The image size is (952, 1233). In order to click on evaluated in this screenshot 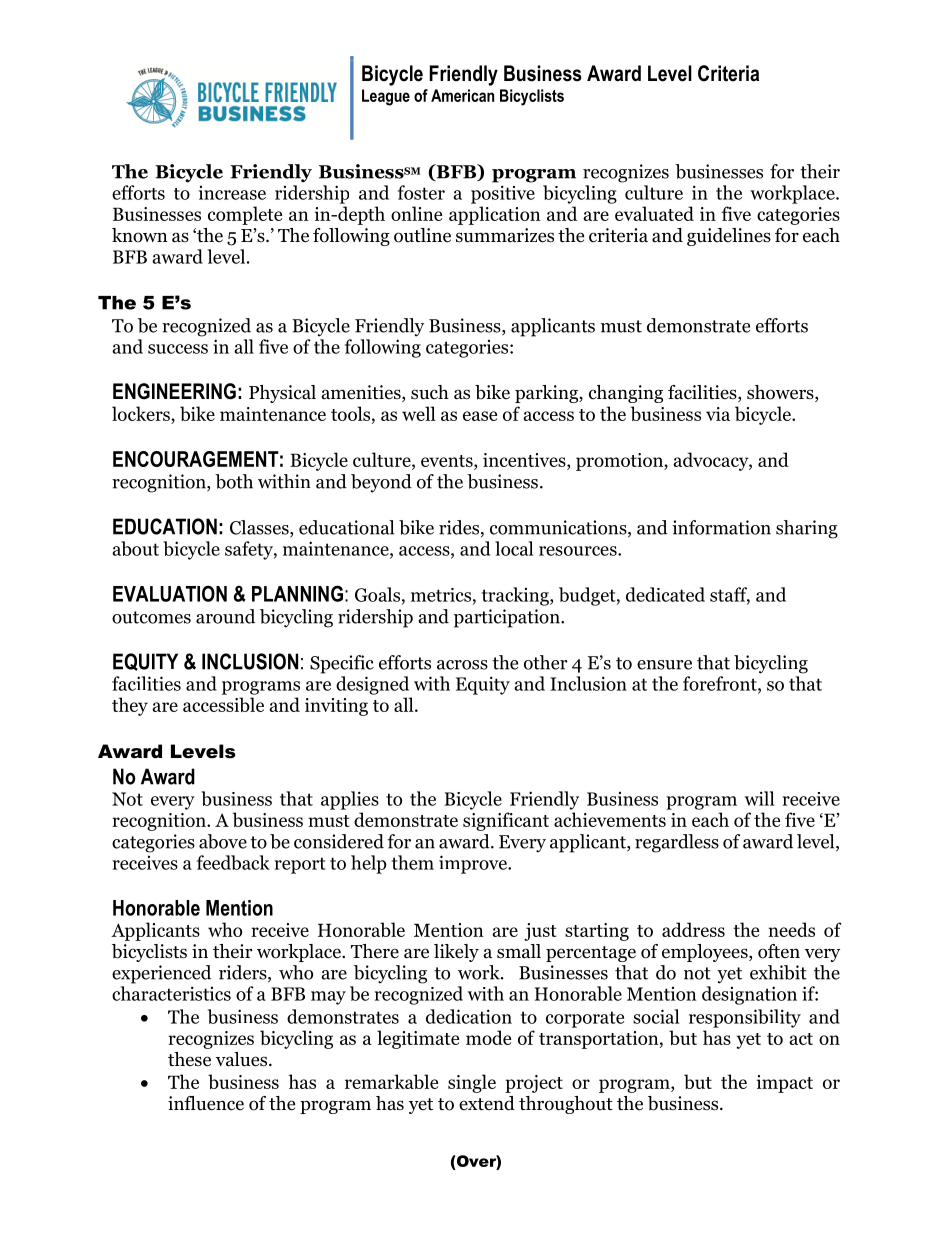, I will do `click(654, 213)`.
